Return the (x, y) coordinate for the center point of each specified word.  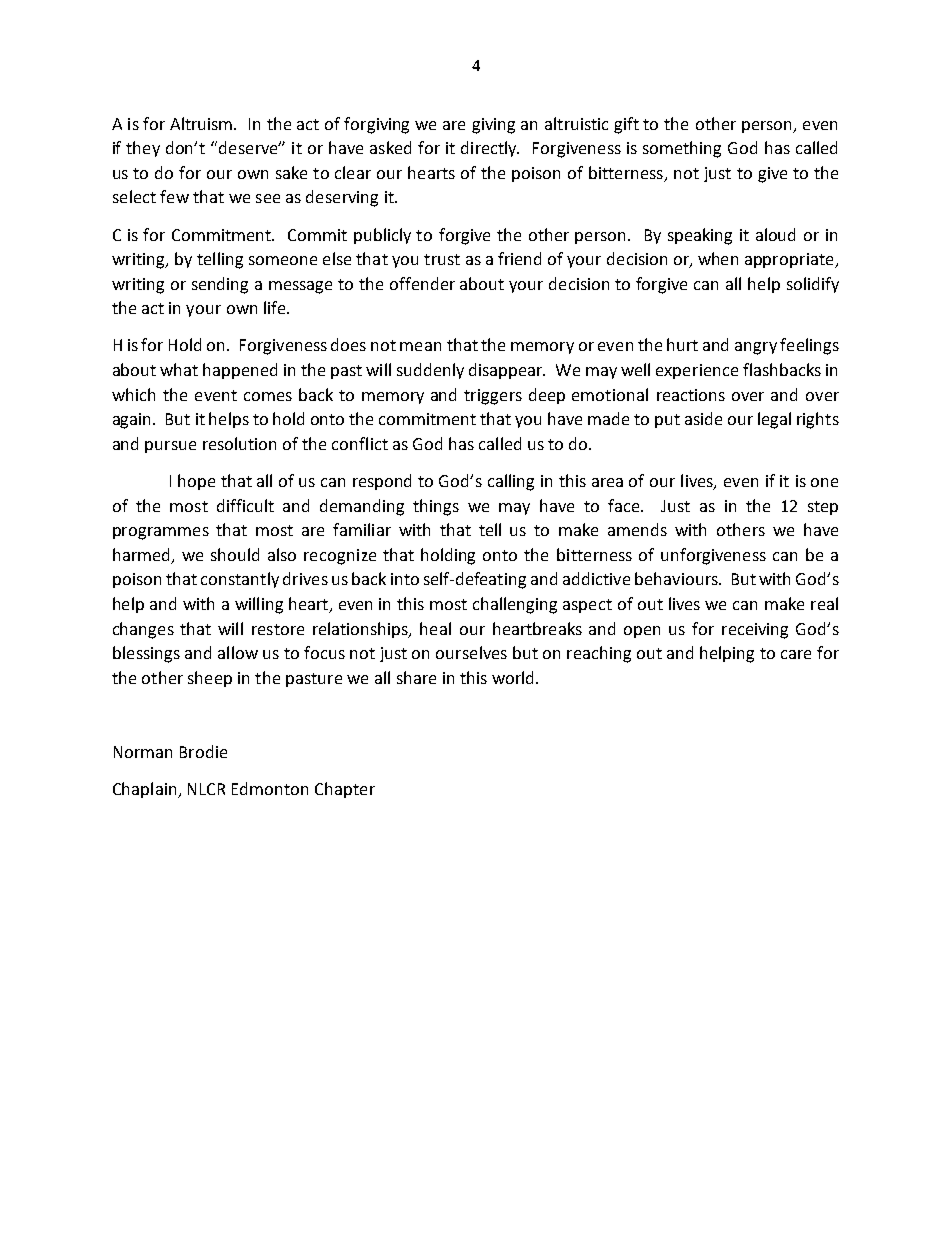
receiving (755, 631)
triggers (493, 397)
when (718, 258)
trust (442, 259)
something (682, 149)
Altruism (202, 123)
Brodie (203, 751)
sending (220, 285)
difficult (245, 505)
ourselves (471, 652)
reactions (691, 395)
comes (268, 396)
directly (490, 149)
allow (238, 652)
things (436, 507)
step (823, 508)
